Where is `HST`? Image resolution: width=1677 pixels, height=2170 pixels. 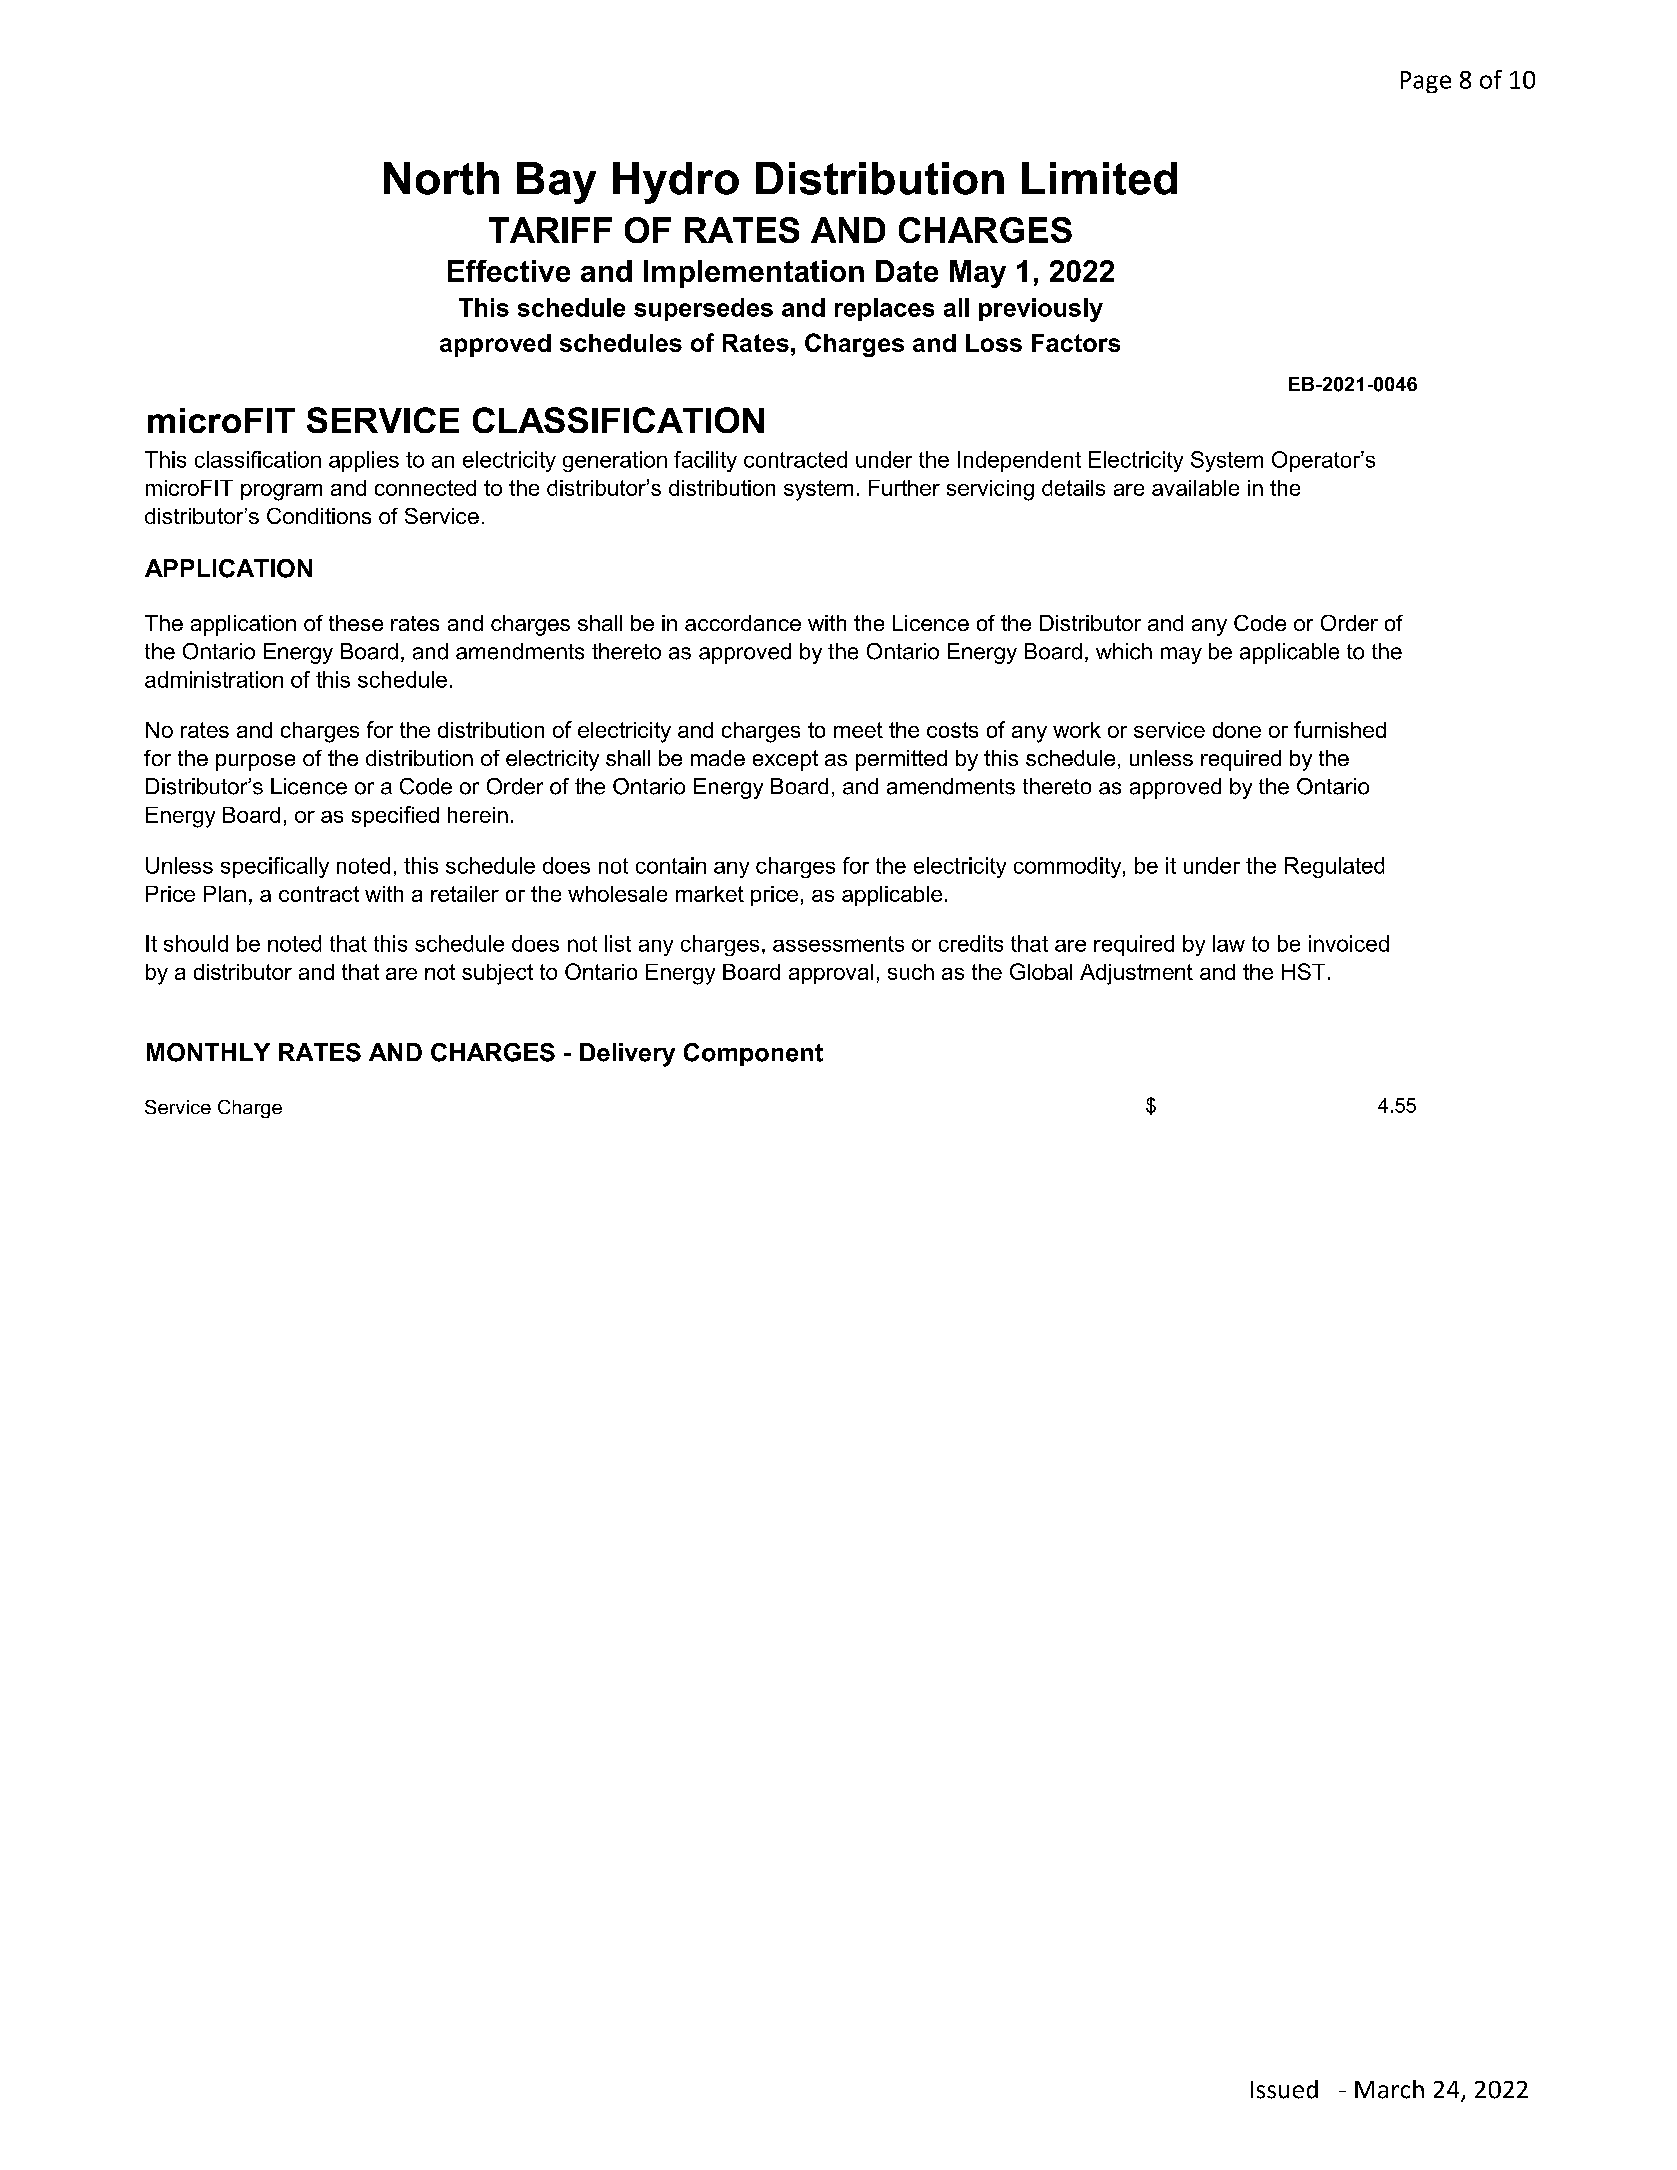 HST is located at coordinates (1303, 971).
